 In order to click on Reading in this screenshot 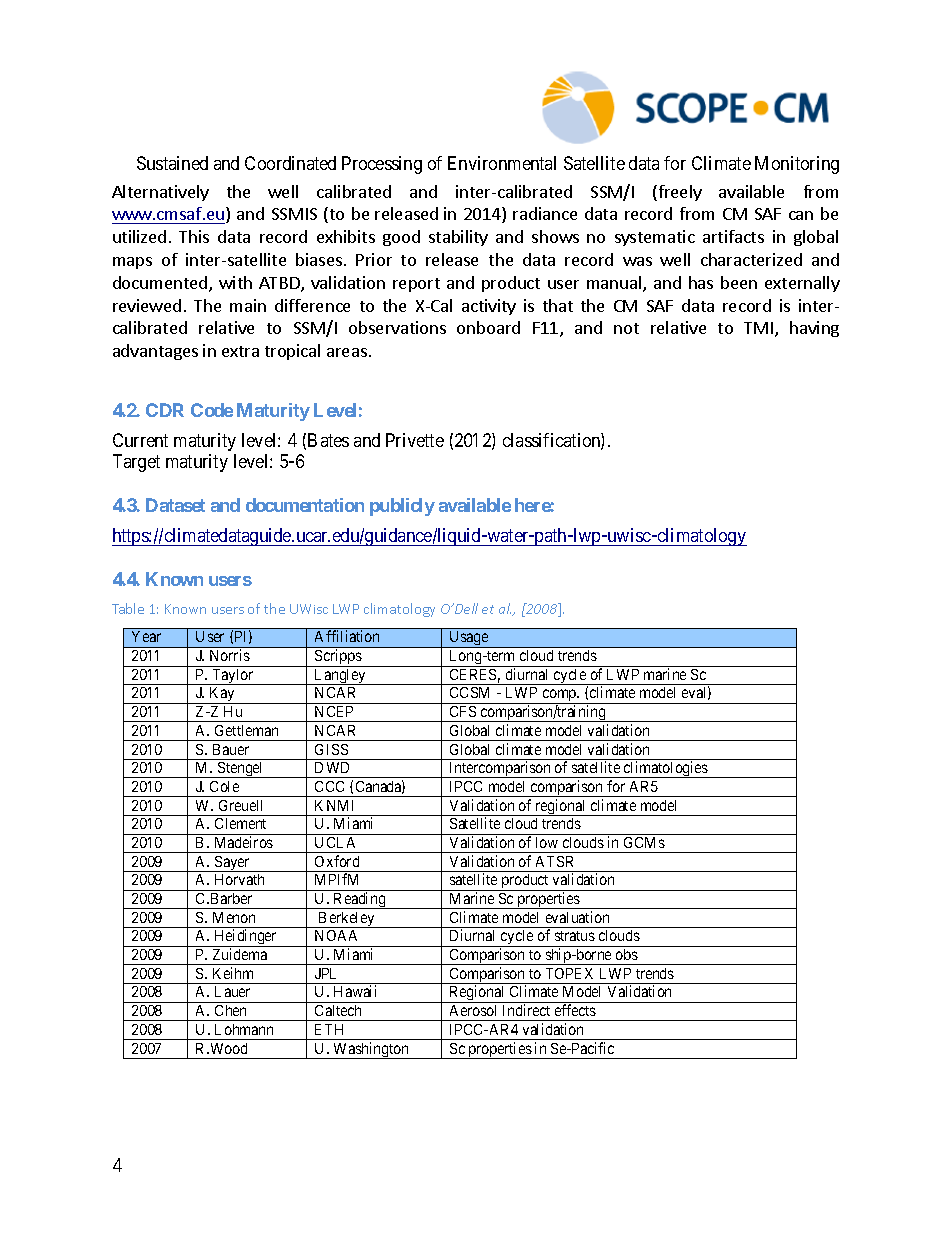, I will do `click(360, 900)`.
